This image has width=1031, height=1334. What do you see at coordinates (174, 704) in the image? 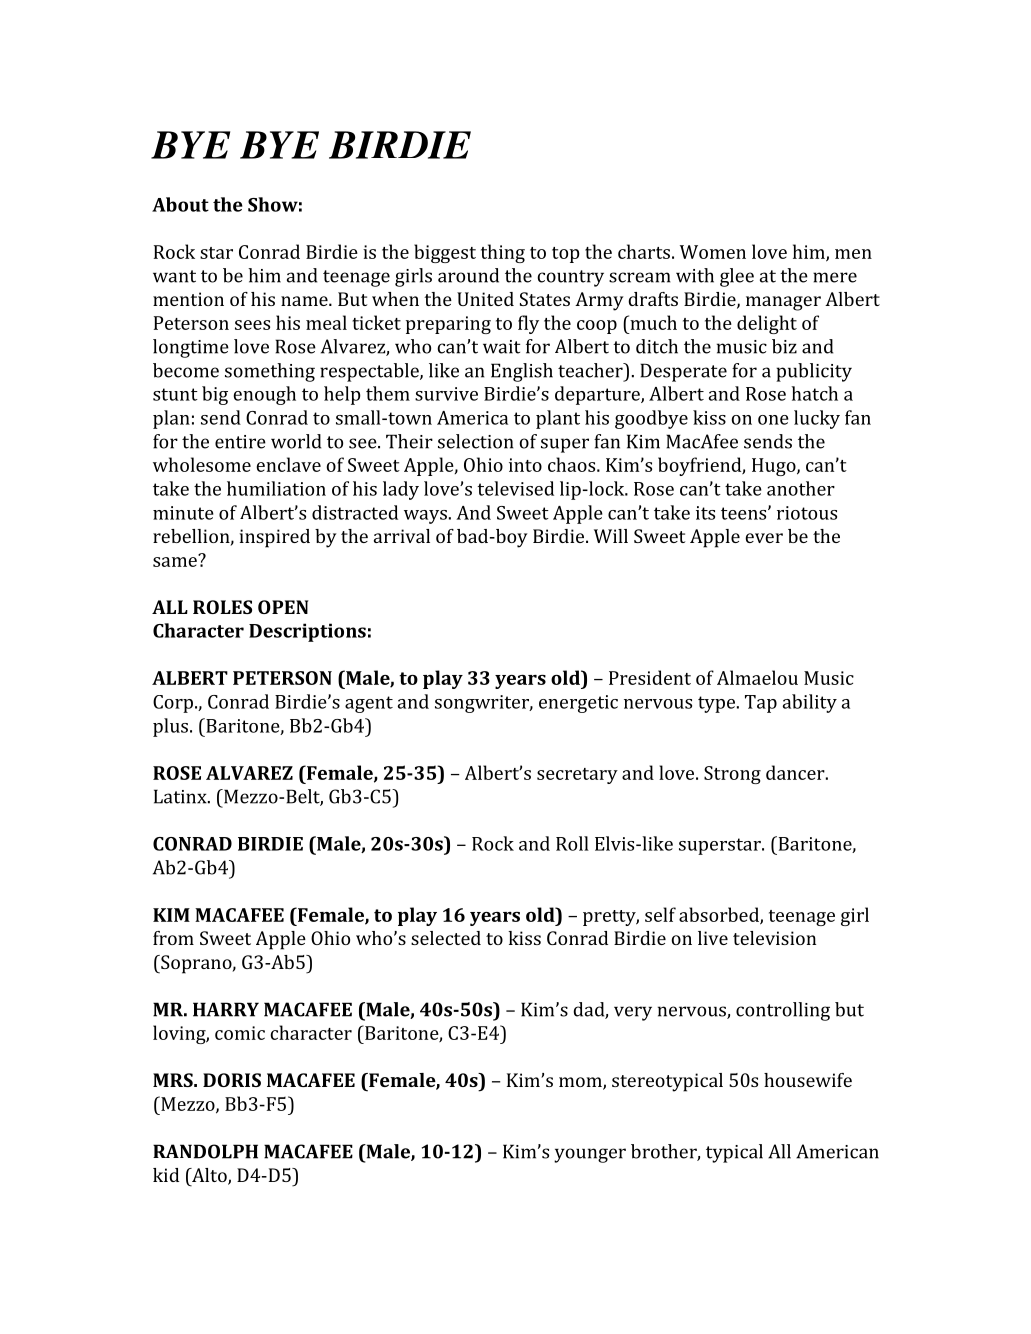
I see `Corp` at bounding box center [174, 704].
